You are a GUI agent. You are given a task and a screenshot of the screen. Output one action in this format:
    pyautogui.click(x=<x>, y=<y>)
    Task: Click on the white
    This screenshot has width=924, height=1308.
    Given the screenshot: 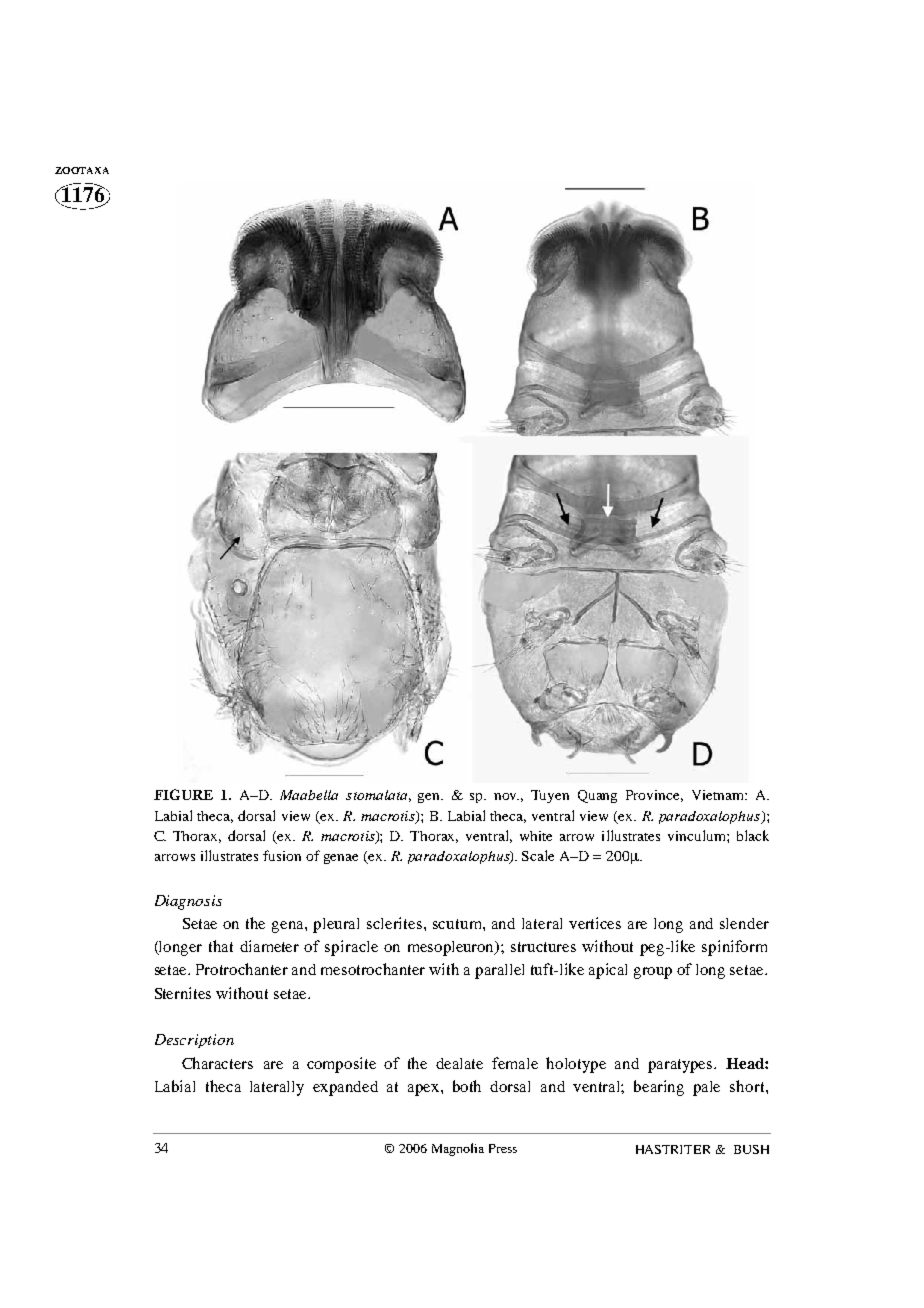 What is the action you would take?
    pyautogui.click(x=536, y=836)
